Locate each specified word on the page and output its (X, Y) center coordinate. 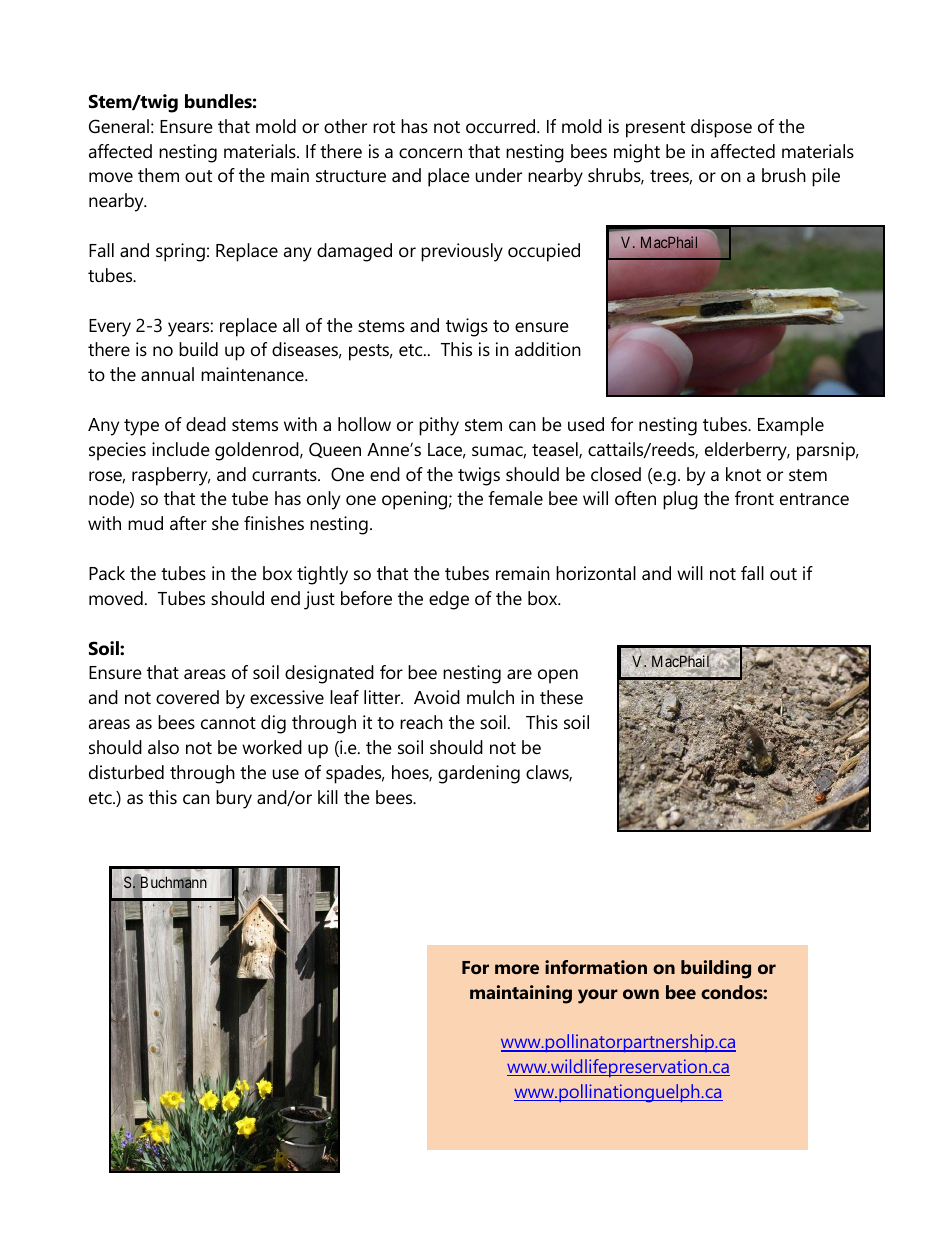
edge (449, 600)
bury (234, 799)
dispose (721, 128)
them (158, 175)
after (188, 523)
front (754, 498)
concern (430, 153)
